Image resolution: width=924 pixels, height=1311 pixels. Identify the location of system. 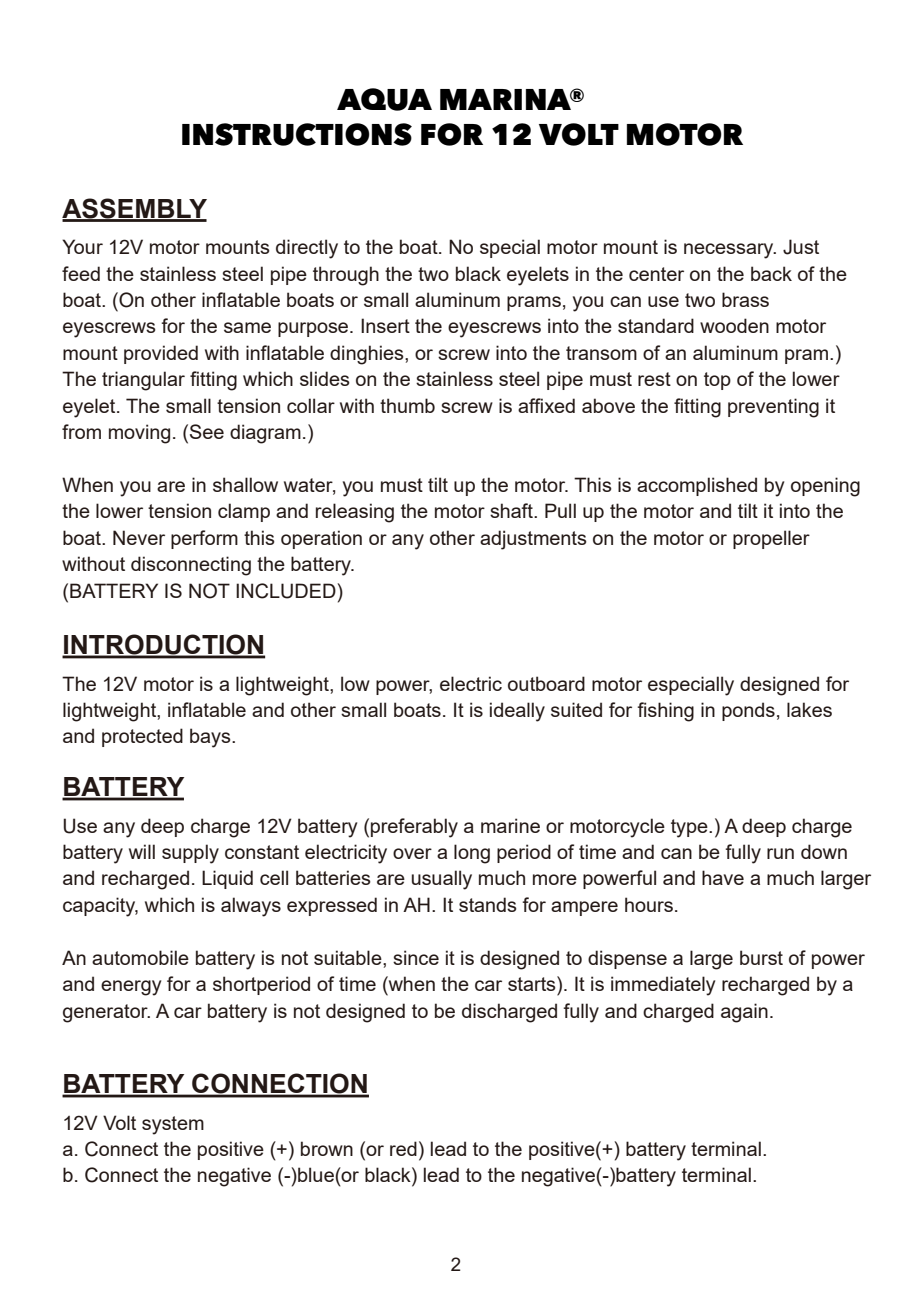
(173, 1125).
